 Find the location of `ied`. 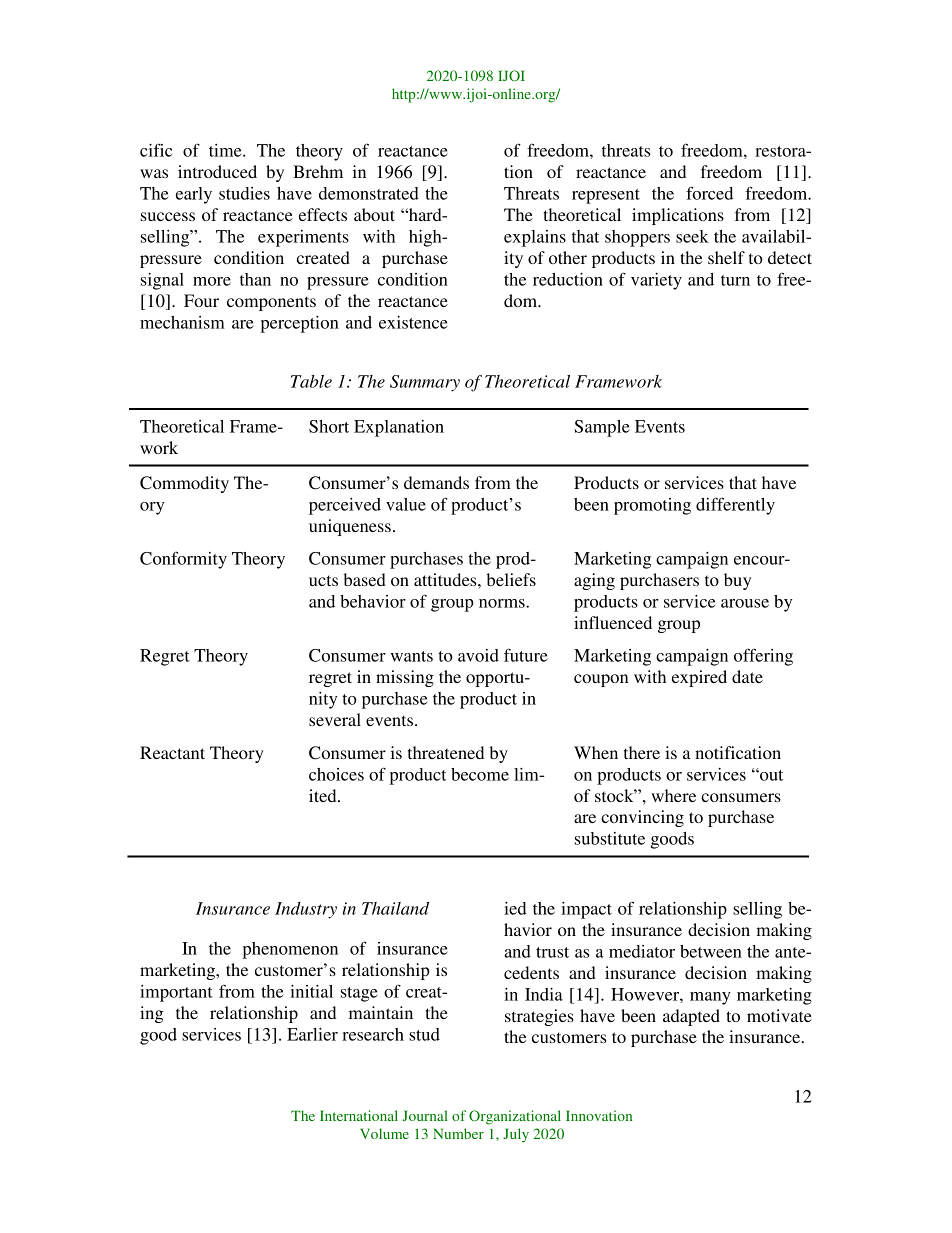

ied is located at coordinates (515, 908).
